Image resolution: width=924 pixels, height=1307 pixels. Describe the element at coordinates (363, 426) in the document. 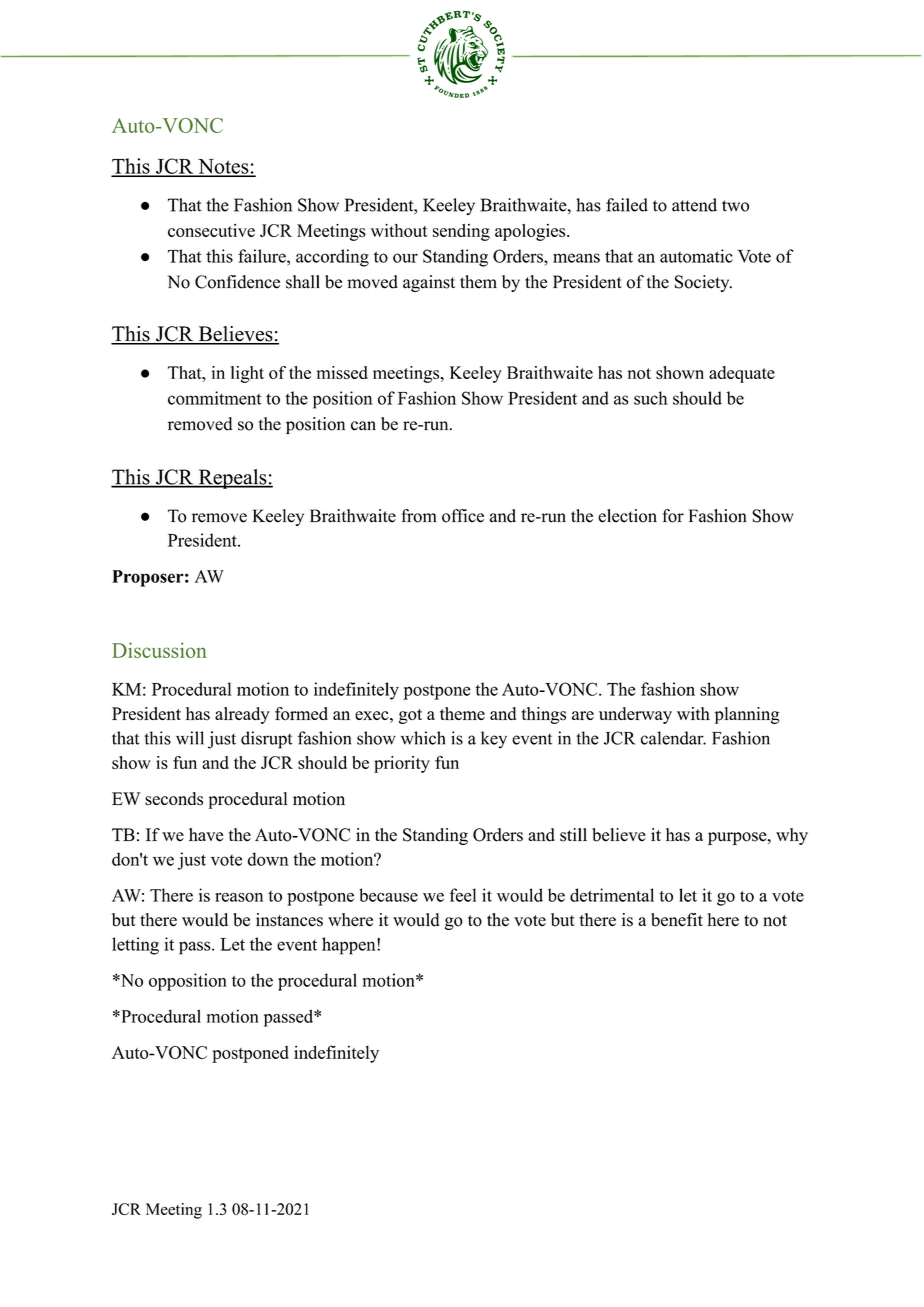

I see `can` at that location.
